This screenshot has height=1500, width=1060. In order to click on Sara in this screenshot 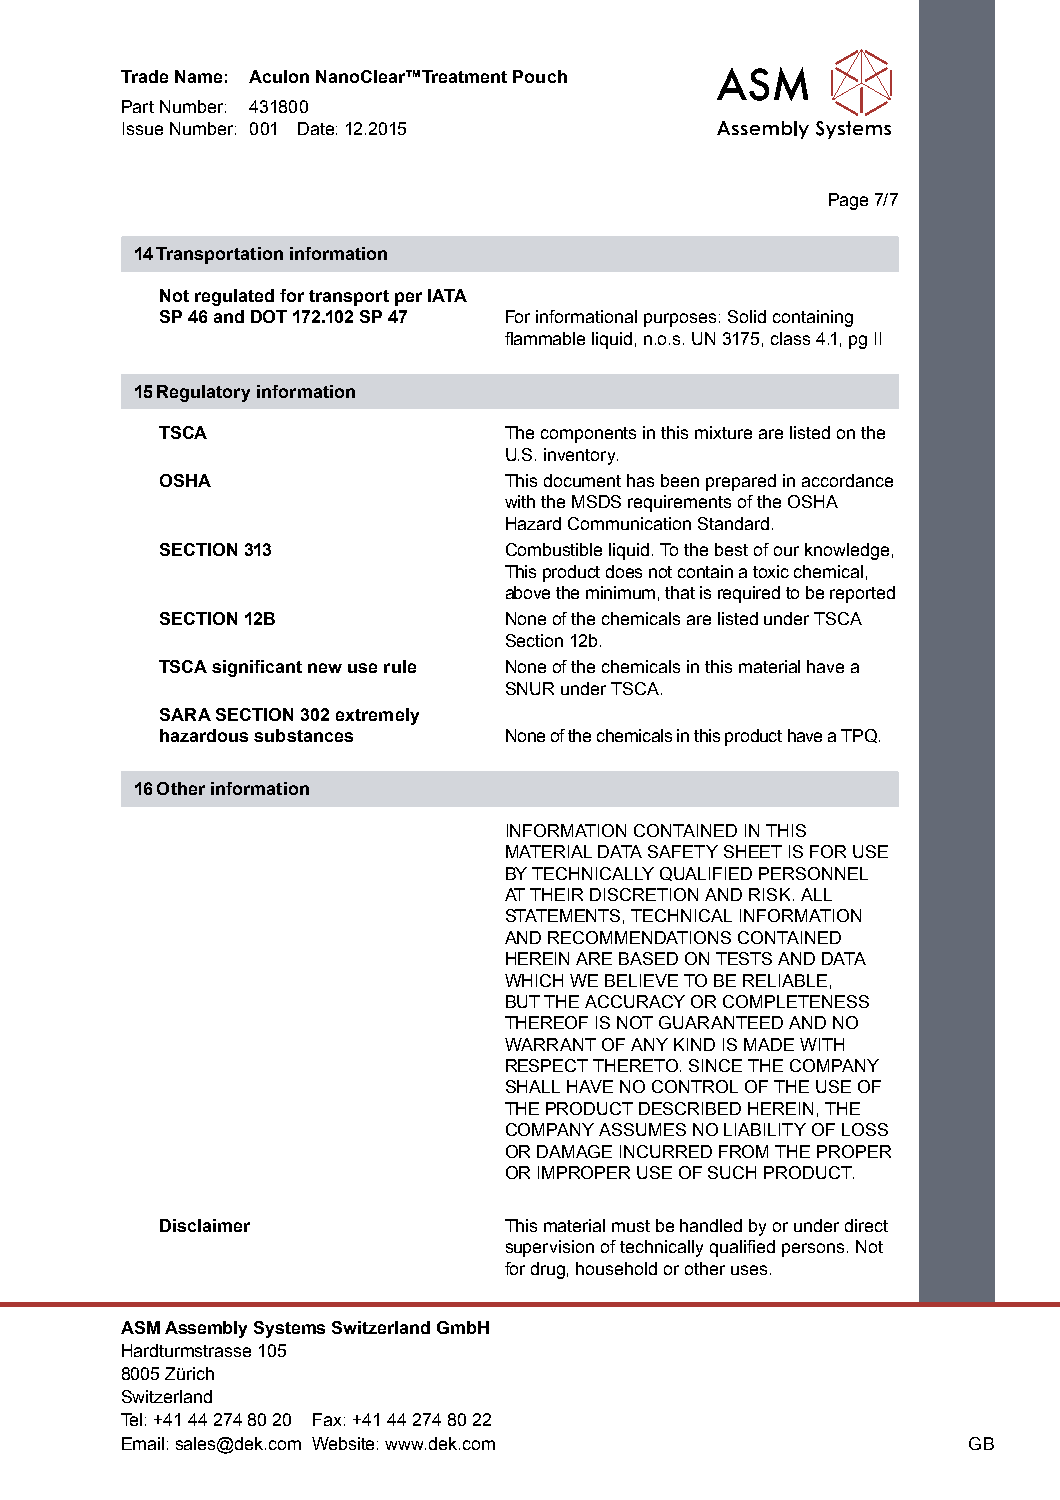, I will do `click(185, 714)`.
